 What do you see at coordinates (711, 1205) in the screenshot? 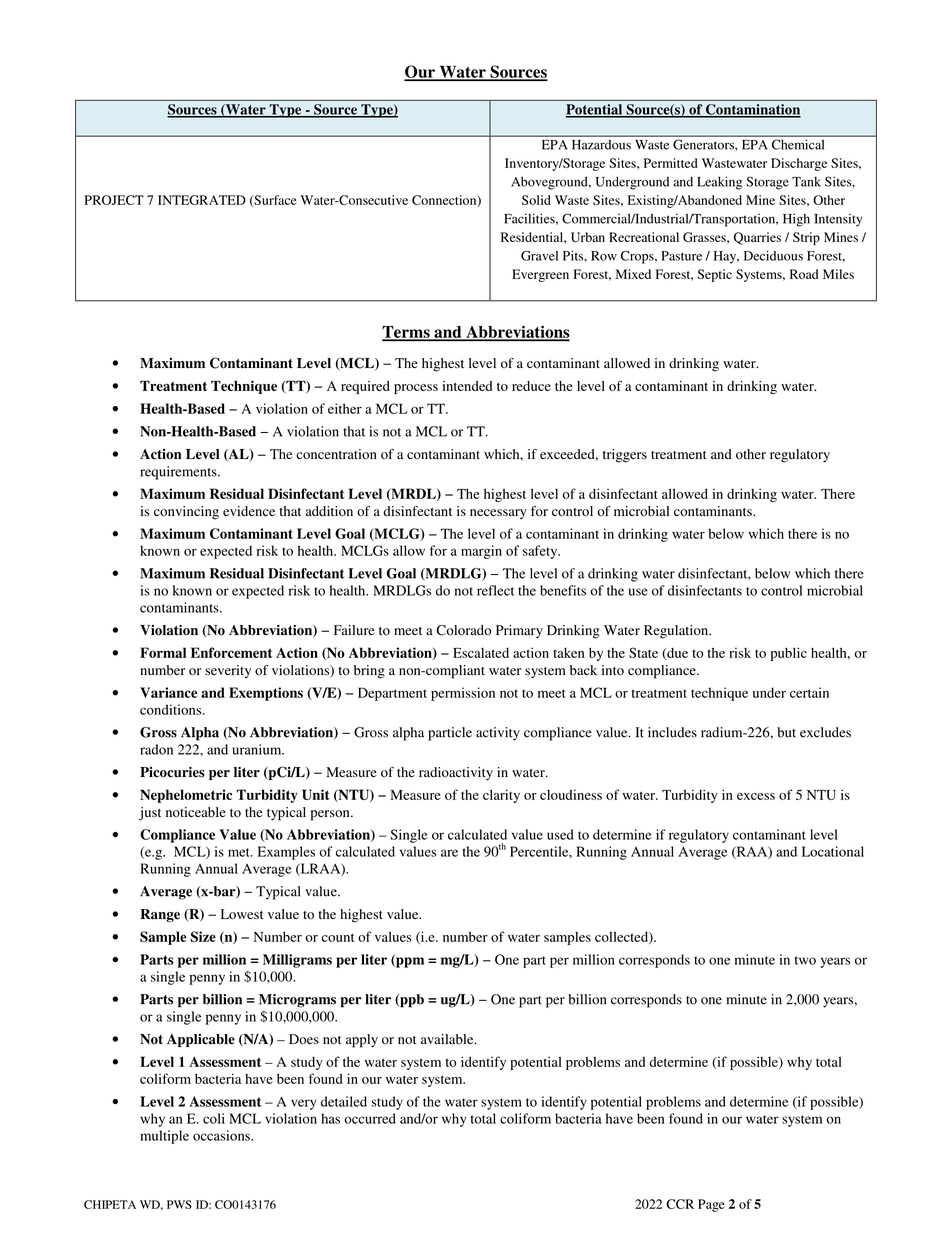
I see `Page` at bounding box center [711, 1205].
